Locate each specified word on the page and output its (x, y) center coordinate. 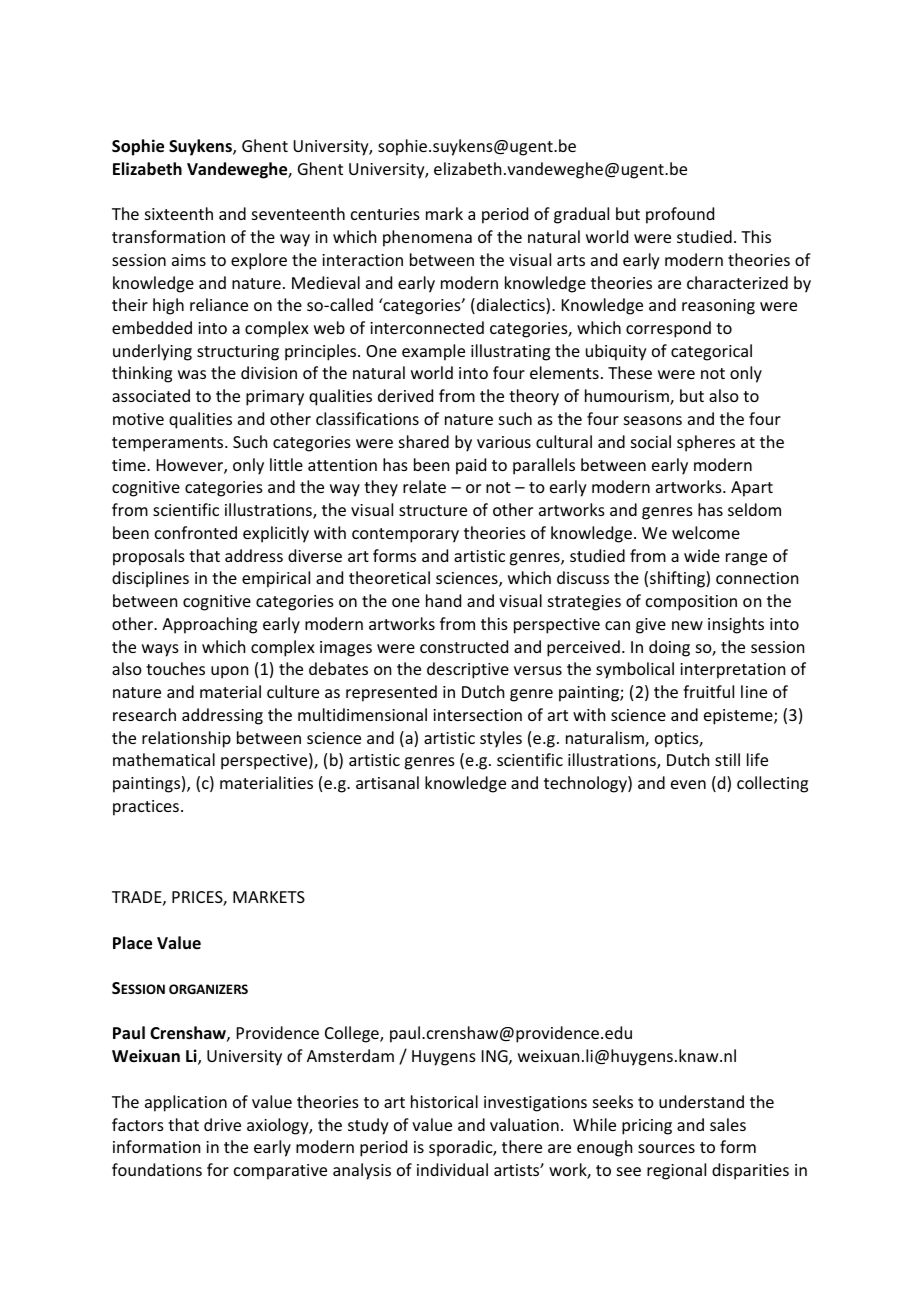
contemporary (405, 535)
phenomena (427, 238)
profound (680, 215)
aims (189, 260)
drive (222, 1124)
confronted (196, 532)
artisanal (387, 782)
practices (146, 808)
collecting (772, 784)
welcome (706, 532)
